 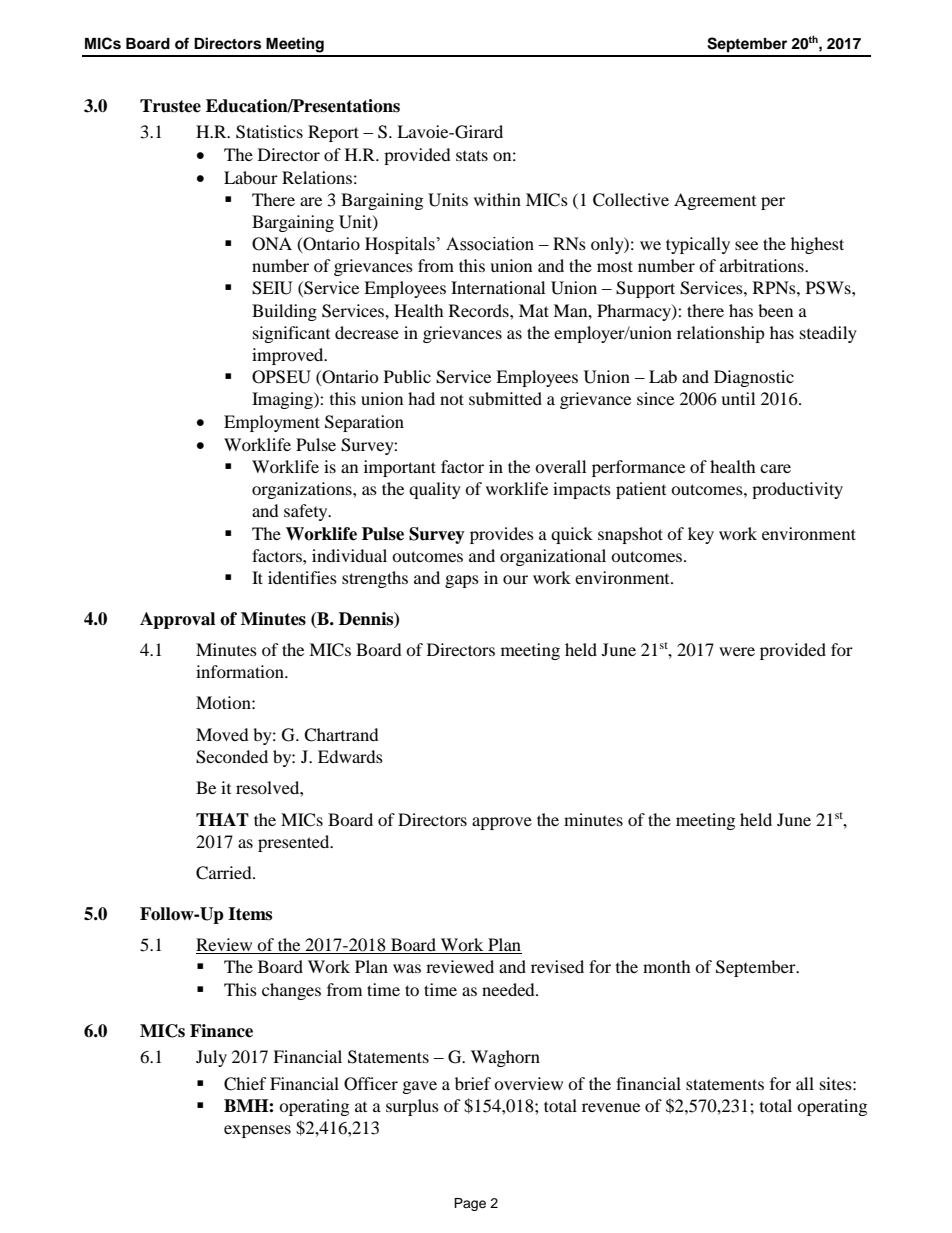 I want to click on THAT, so click(x=222, y=819).
